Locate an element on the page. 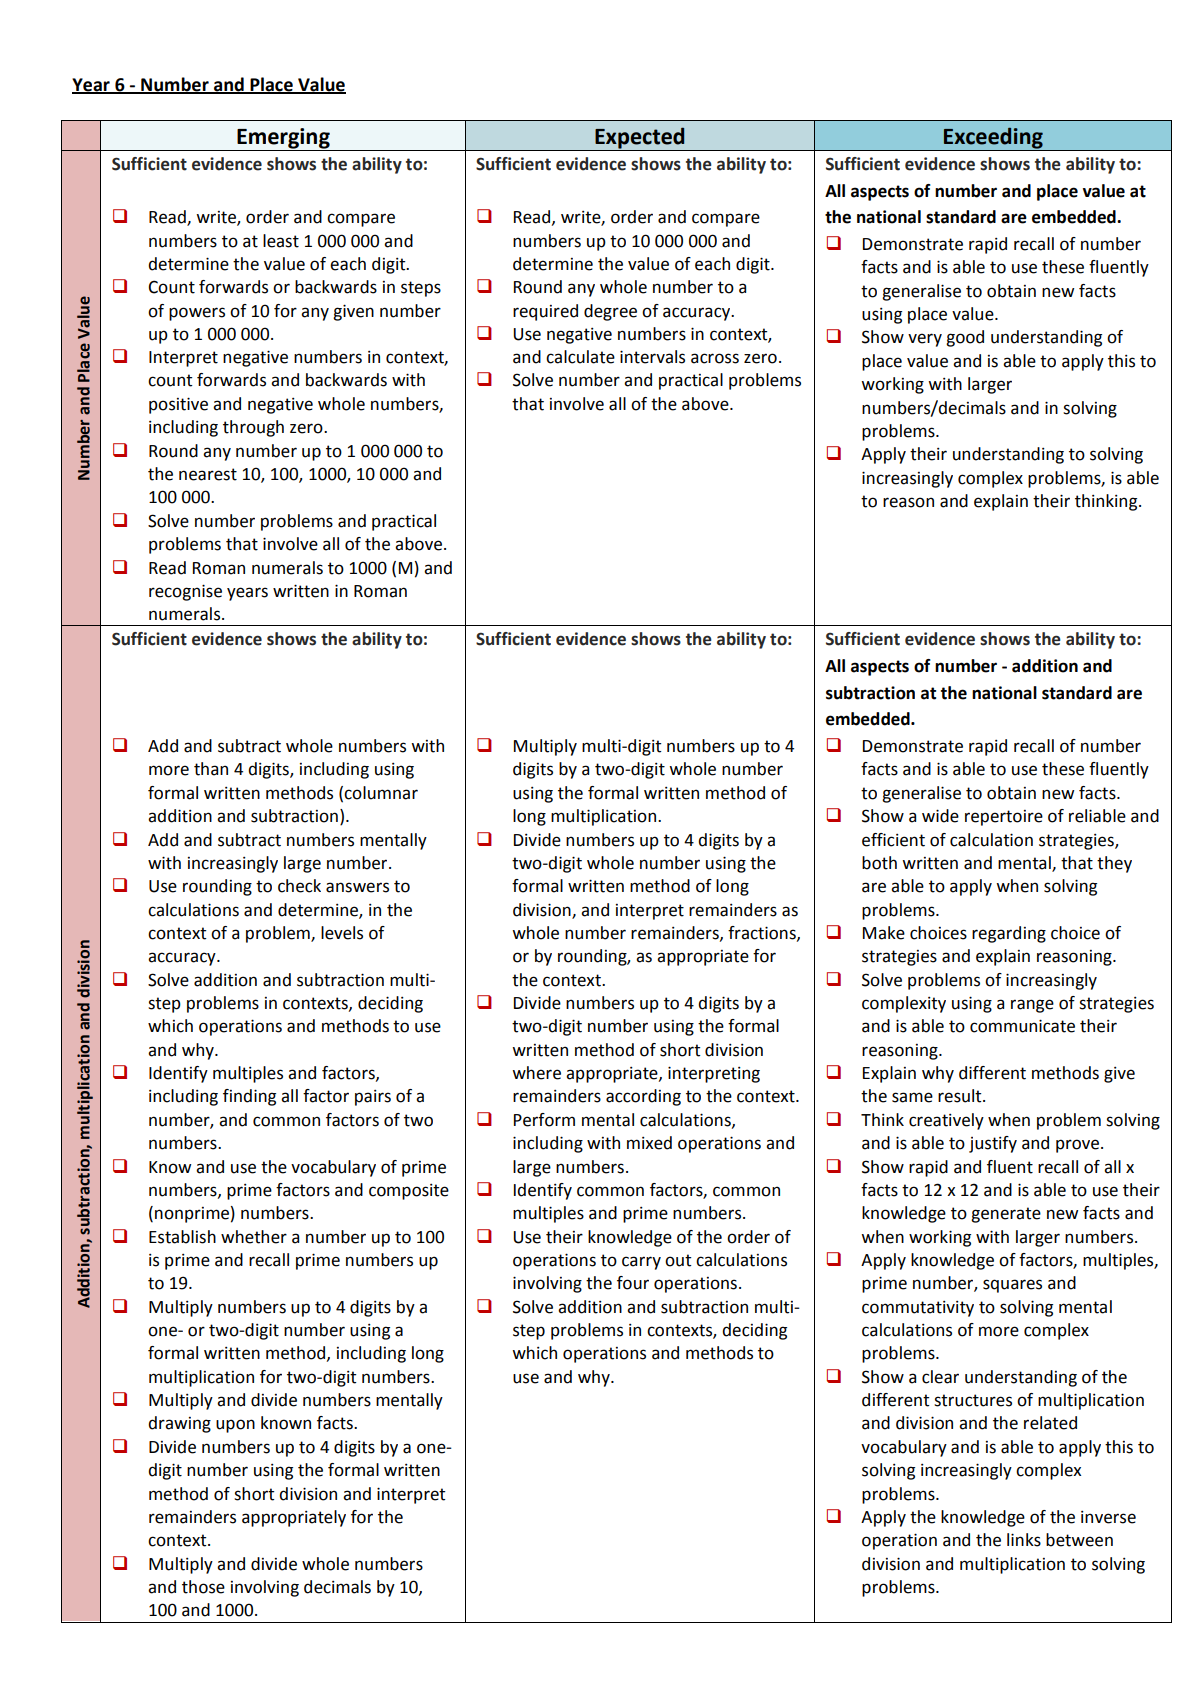 Image resolution: width=1198 pixels, height=1696 pixels. Emerging is located at coordinates (283, 138).
